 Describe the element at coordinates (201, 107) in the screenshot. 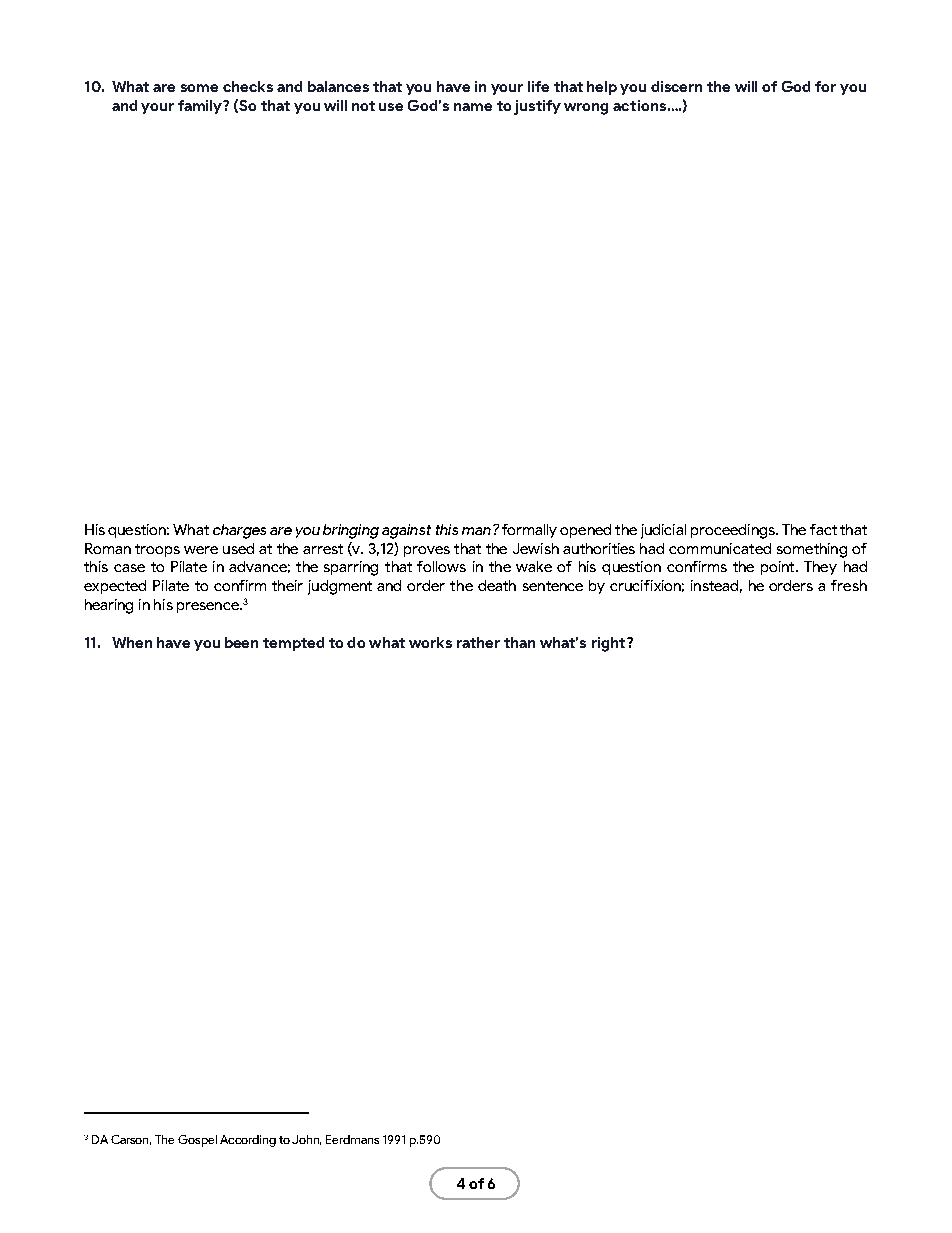

I see `family` at that location.
